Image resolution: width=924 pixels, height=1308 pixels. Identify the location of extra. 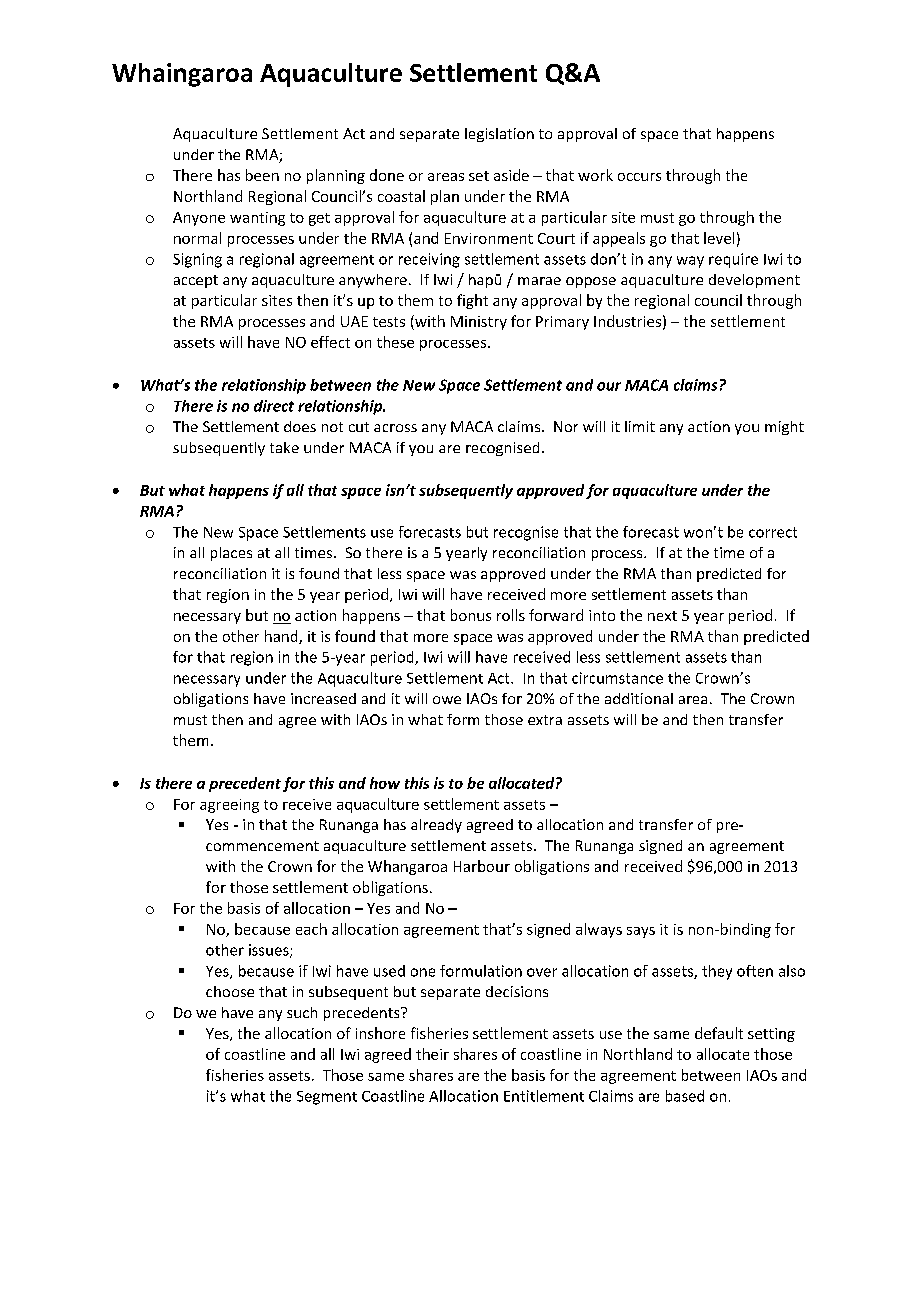
(545, 720).
